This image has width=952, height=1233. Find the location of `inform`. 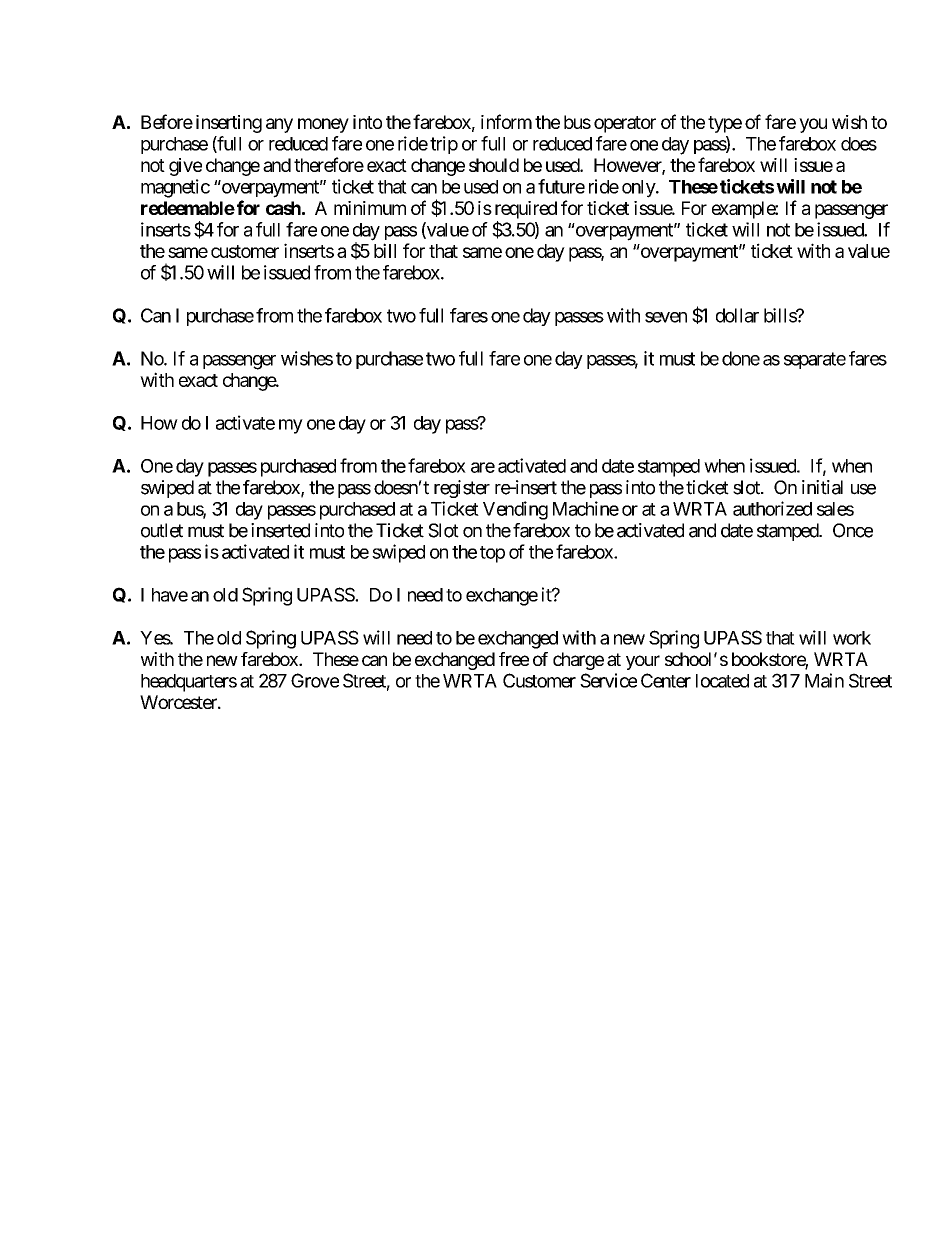

inform is located at coordinates (506, 121).
